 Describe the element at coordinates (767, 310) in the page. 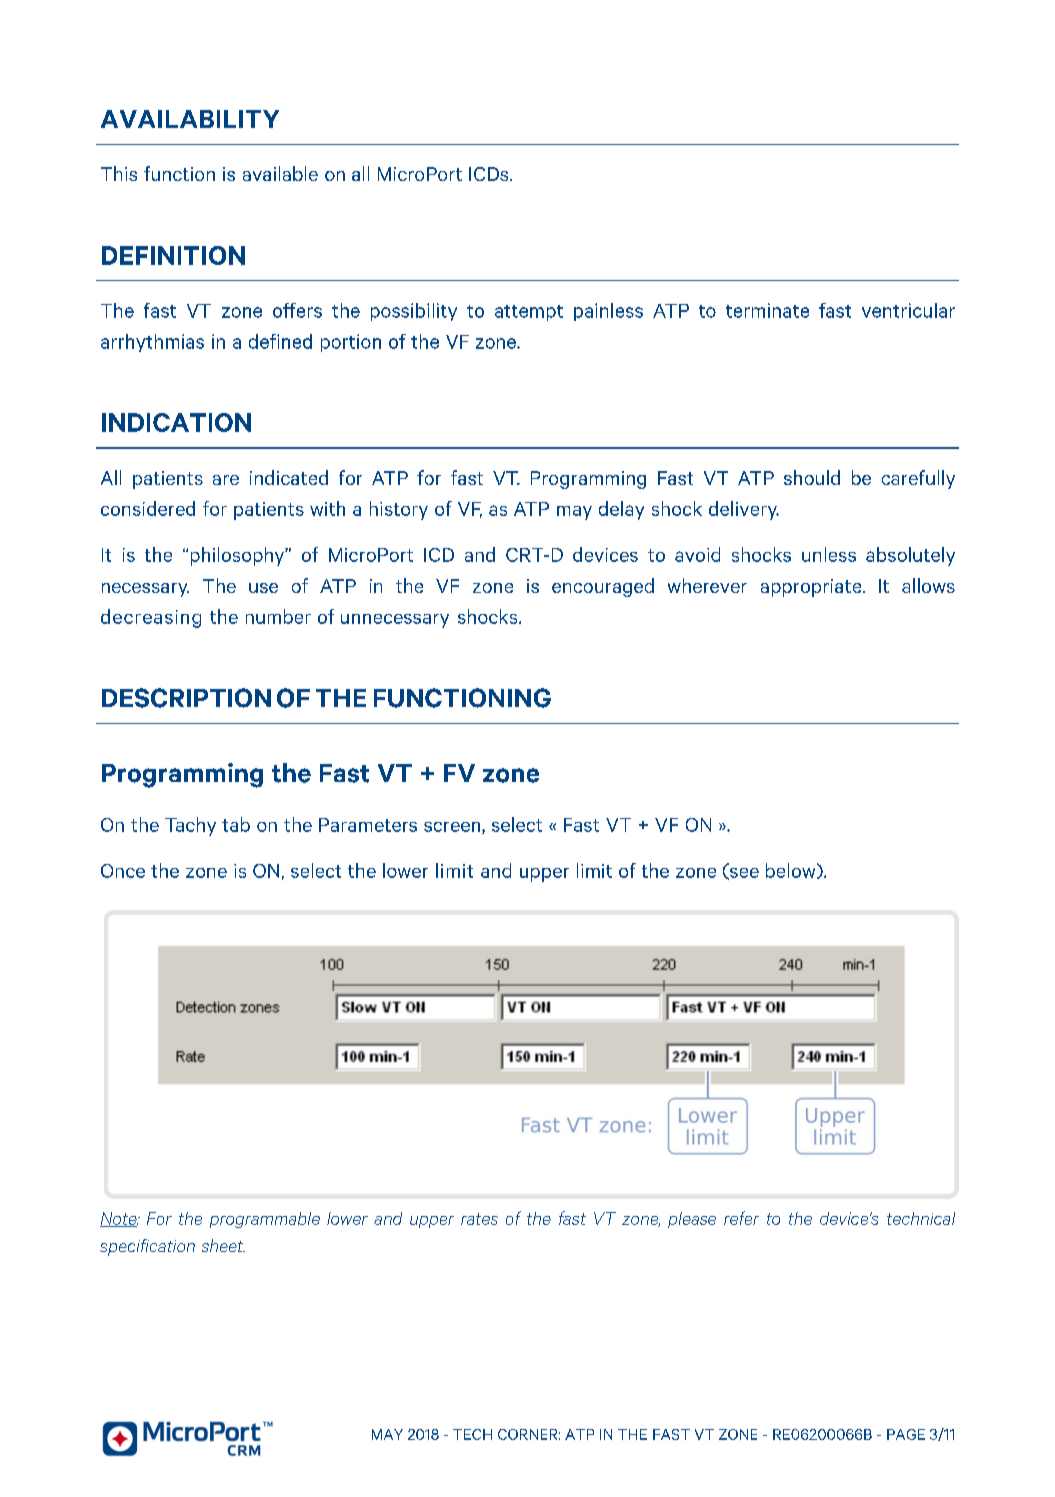

I see `terminate` at that location.
